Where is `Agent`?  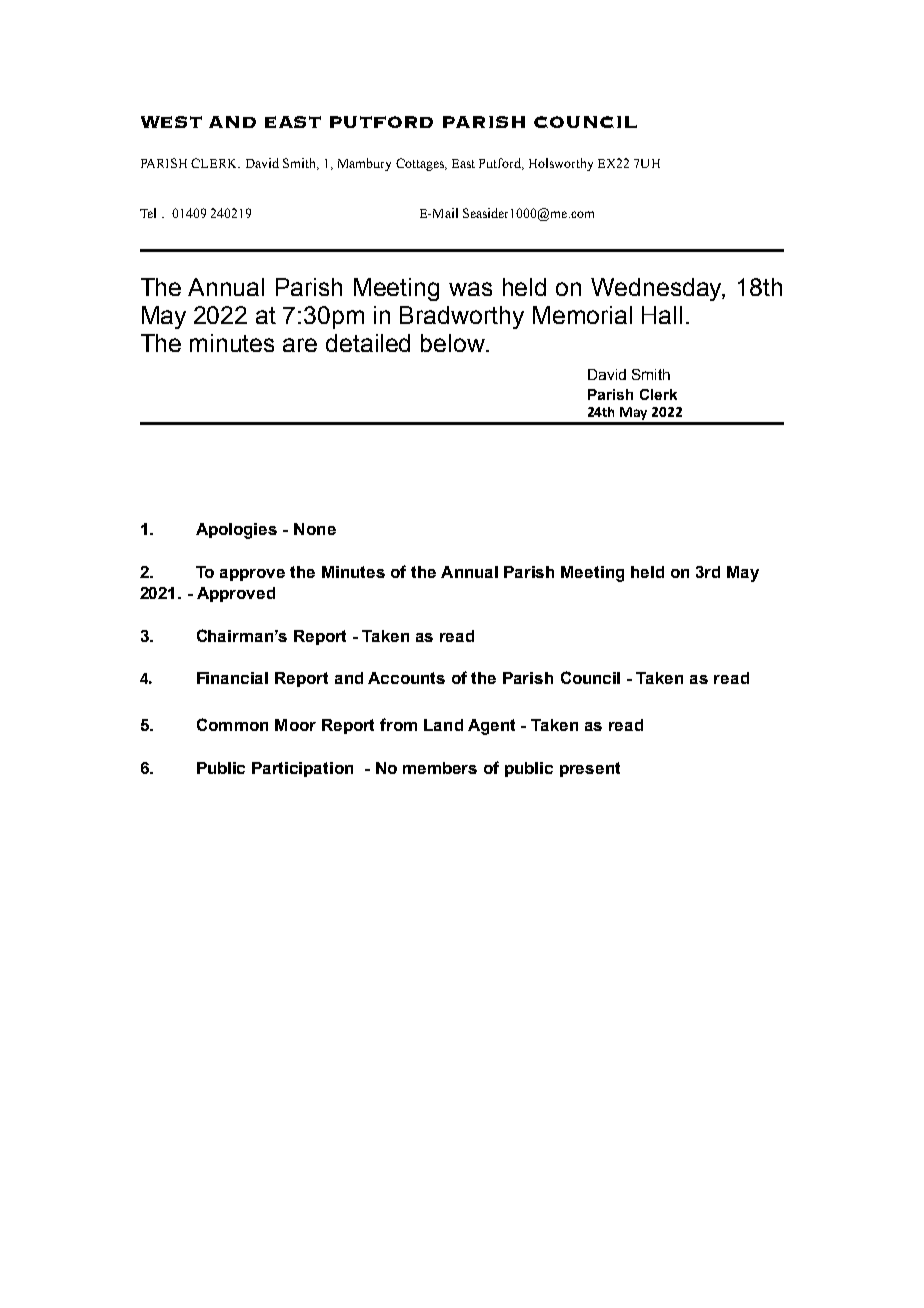 Agent is located at coordinates (491, 727).
